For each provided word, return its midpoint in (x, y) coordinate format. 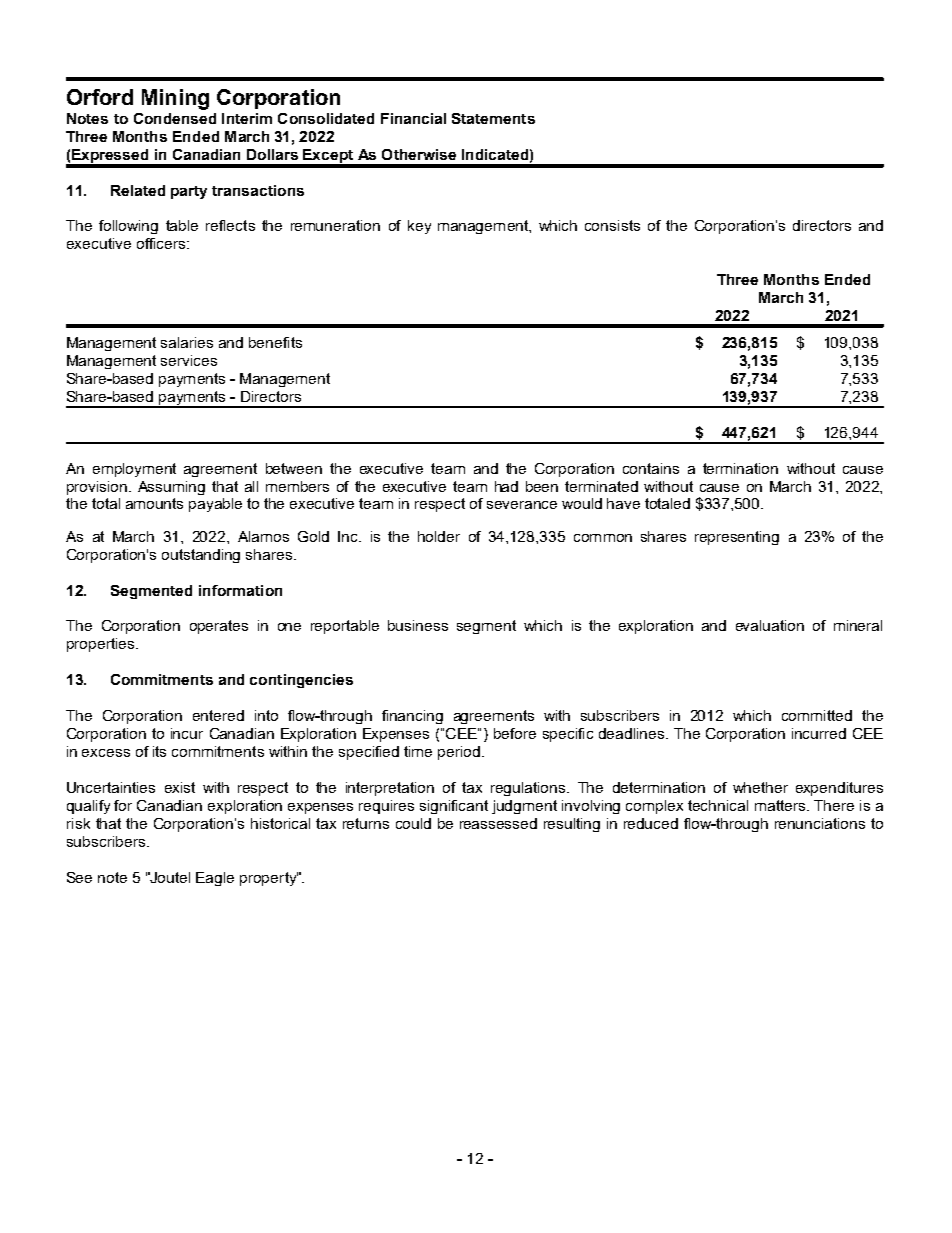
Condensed (175, 118)
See (79, 877)
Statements (493, 118)
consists (612, 225)
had (506, 486)
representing (737, 538)
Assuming (171, 488)
